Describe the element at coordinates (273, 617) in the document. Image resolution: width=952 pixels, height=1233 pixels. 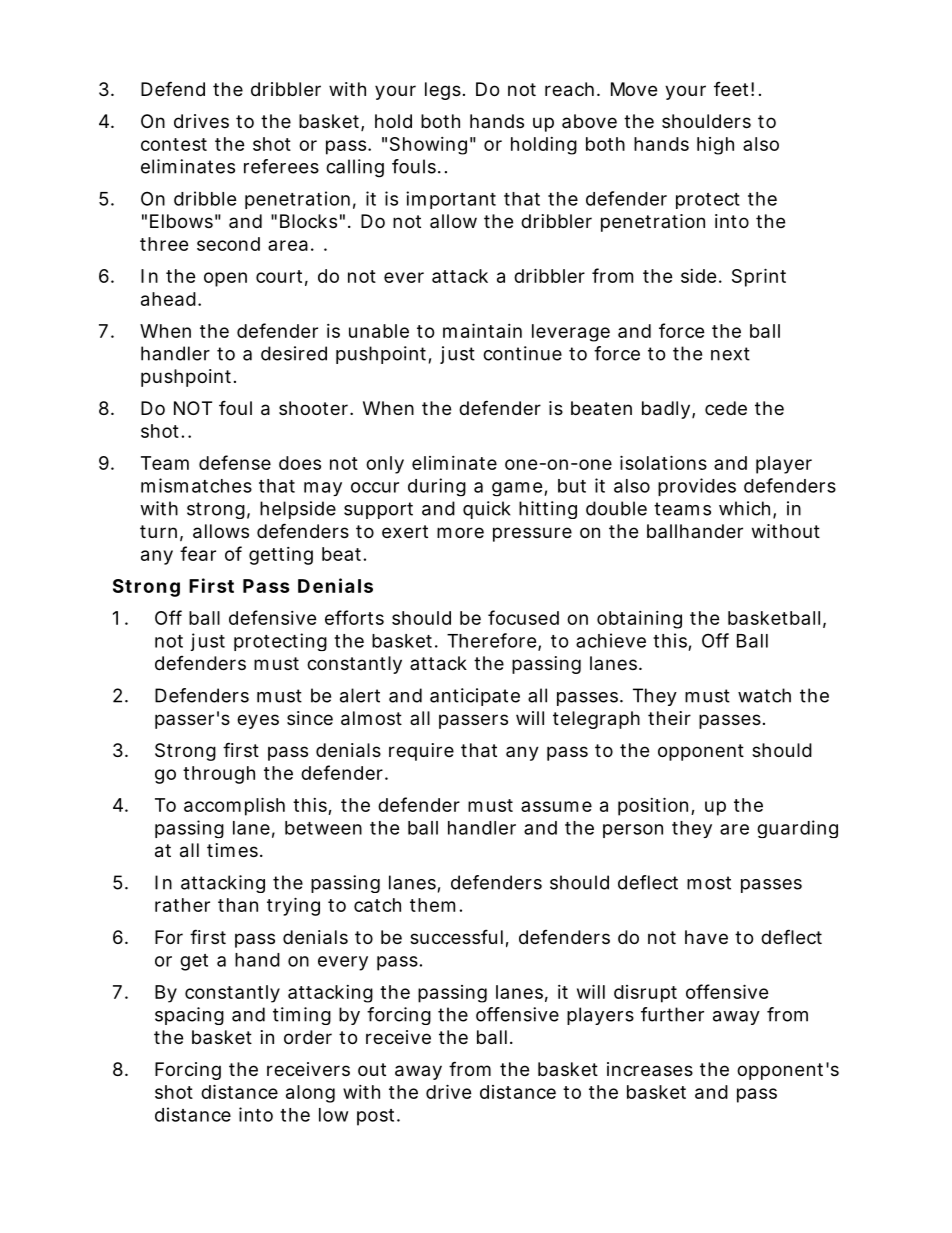
I see `defensive` at that location.
